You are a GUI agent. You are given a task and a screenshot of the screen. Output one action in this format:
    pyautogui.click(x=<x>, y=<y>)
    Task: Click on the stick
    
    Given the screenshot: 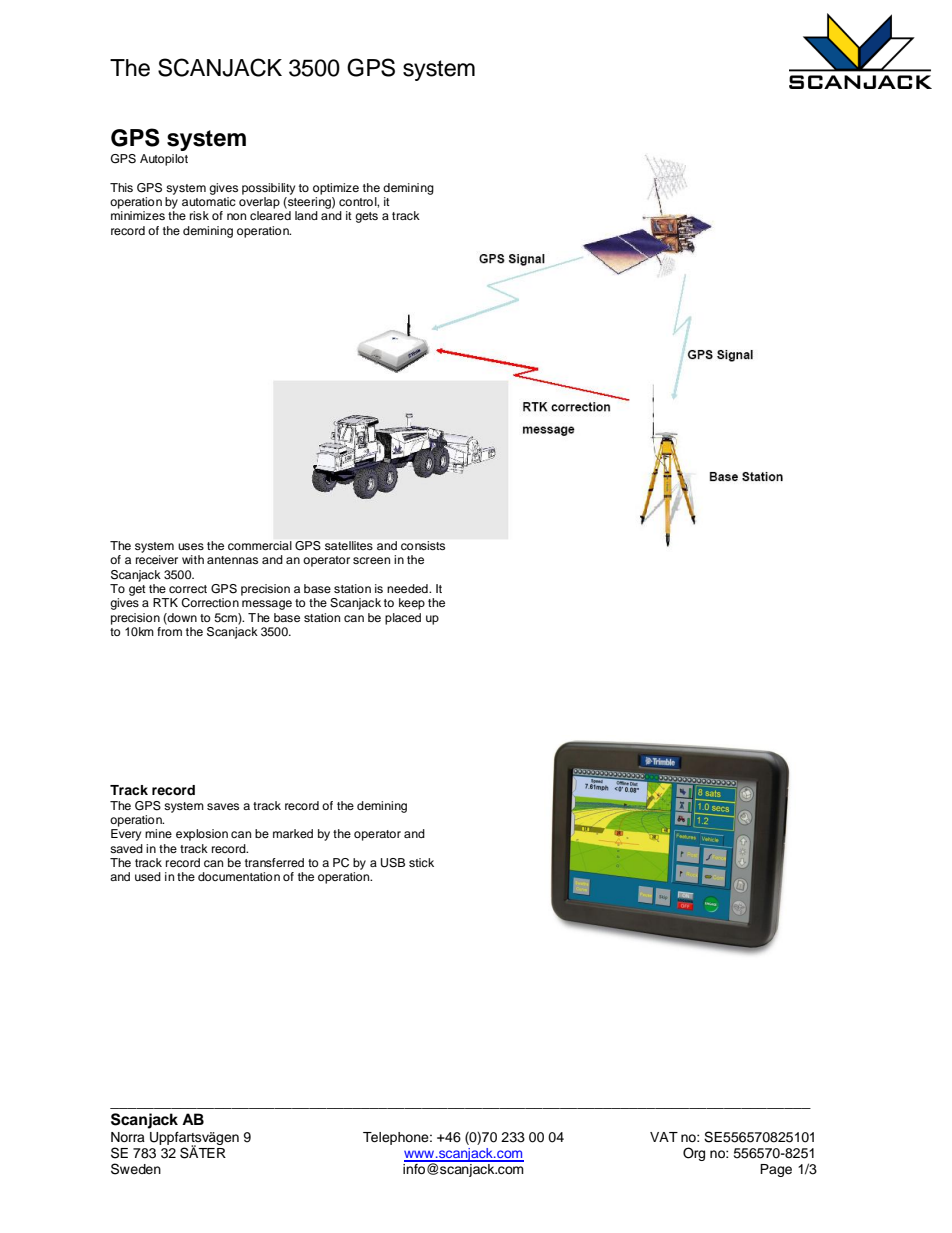 What is the action you would take?
    pyautogui.click(x=421, y=862)
